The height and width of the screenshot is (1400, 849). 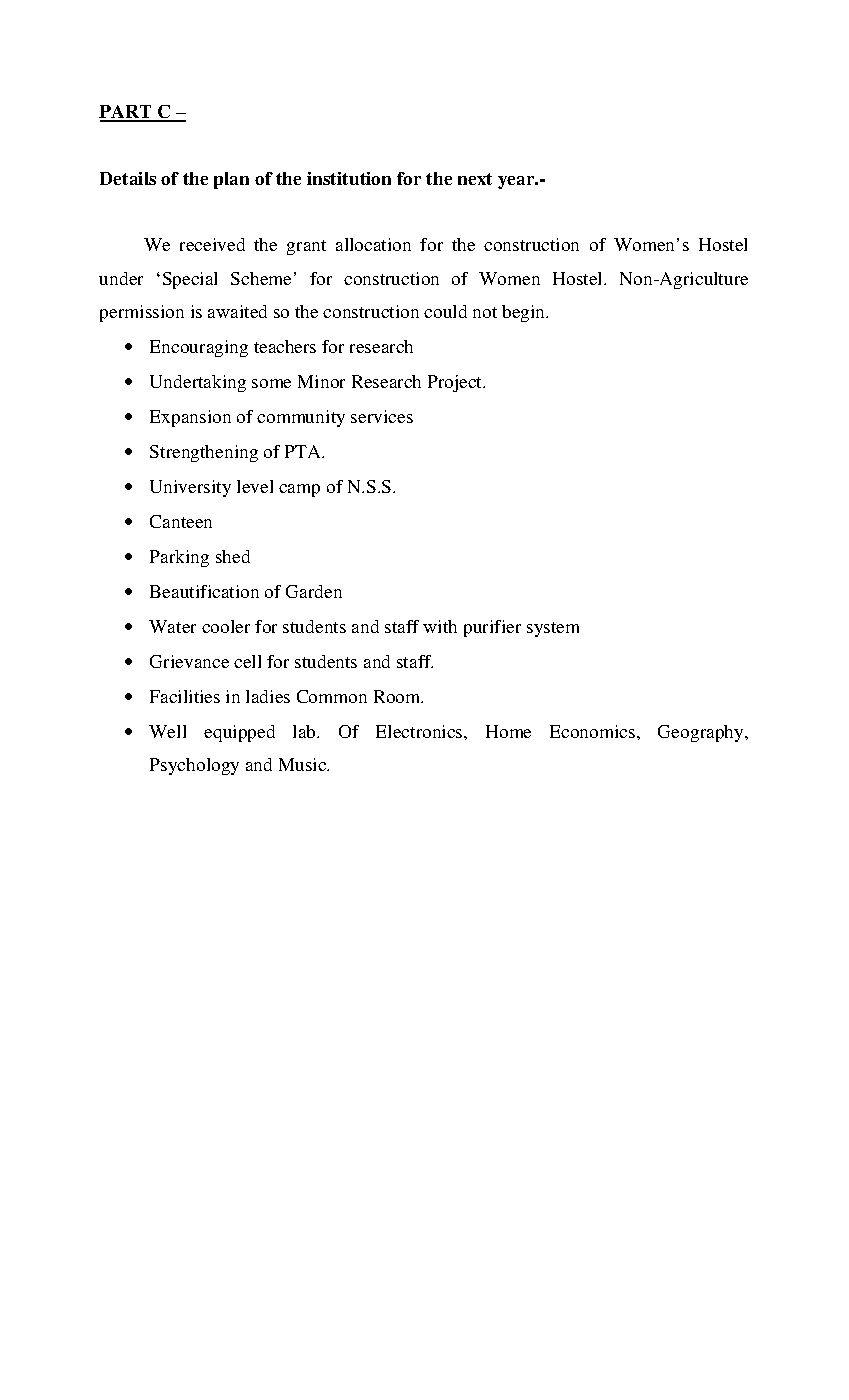 What do you see at coordinates (475, 179) in the screenshot?
I see `next` at bounding box center [475, 179].
